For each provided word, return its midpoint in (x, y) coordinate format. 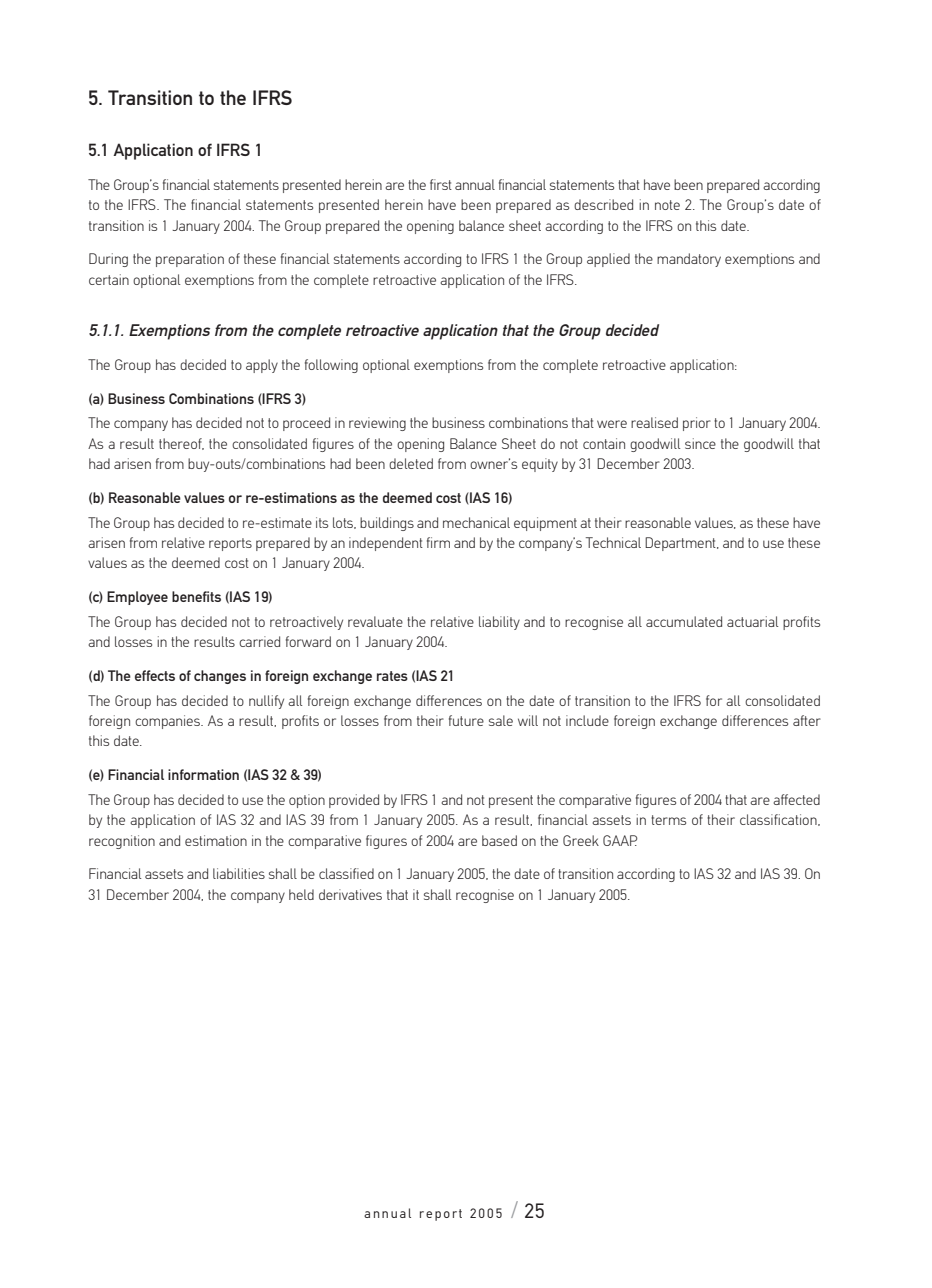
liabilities (239, 873)
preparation (190, 260)
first (441, 184)
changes (220, 677)
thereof (181, 444)
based (499, 840)
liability (499, 623)
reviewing (377, 424)
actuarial (752, 621)
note (667, 205)
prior (697, 424)
